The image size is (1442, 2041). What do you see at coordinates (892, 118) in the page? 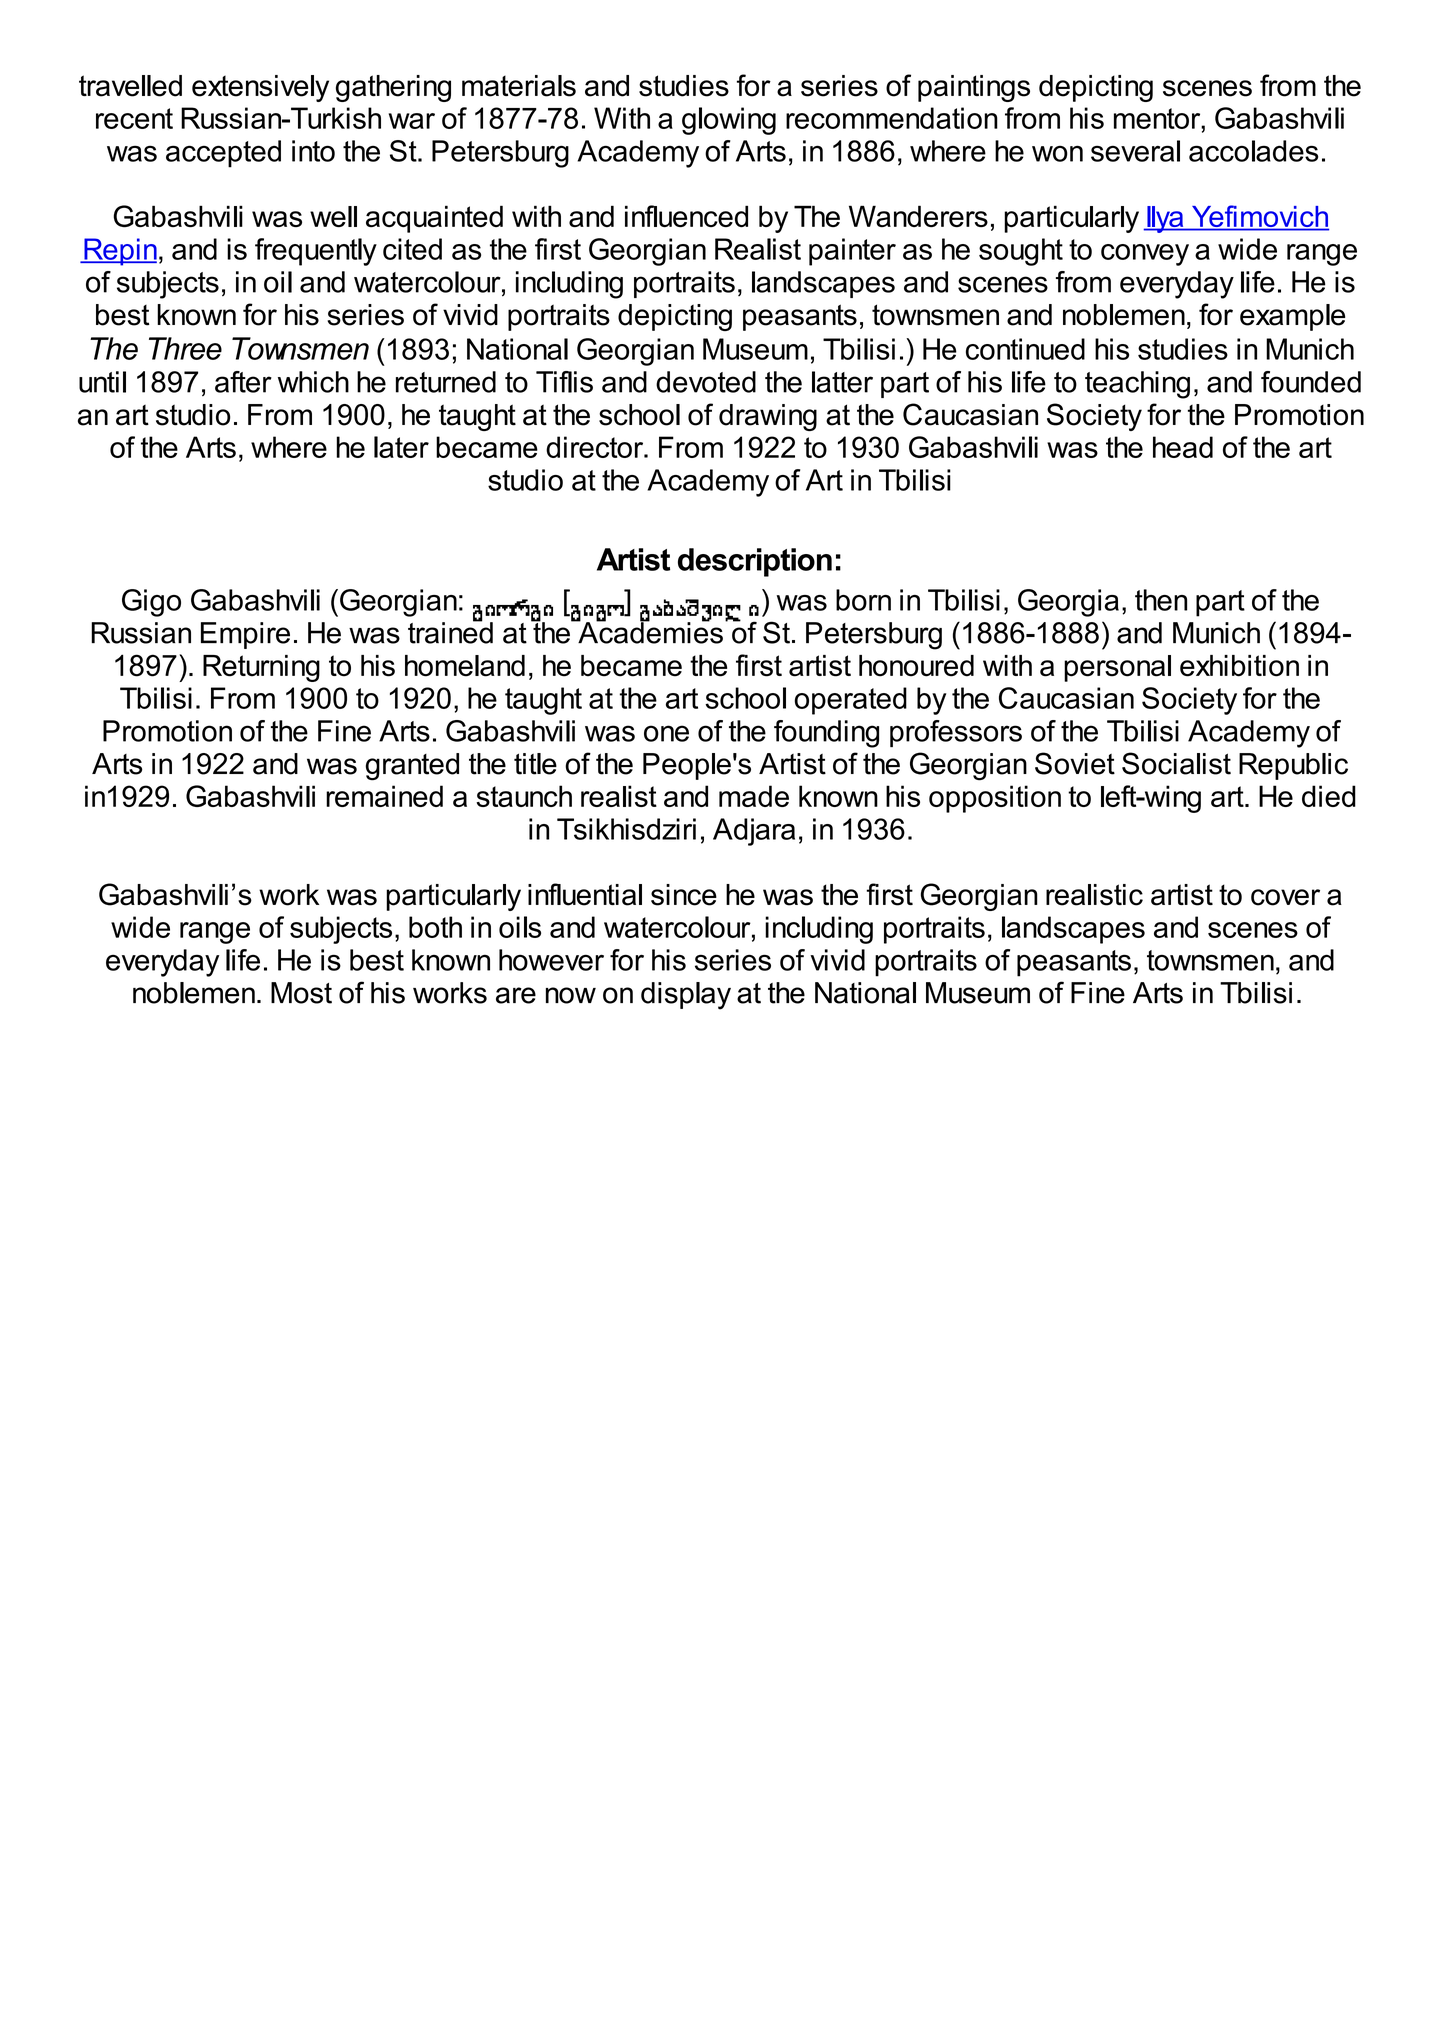
I see `recommendation` at bounding box center [892, 118].
